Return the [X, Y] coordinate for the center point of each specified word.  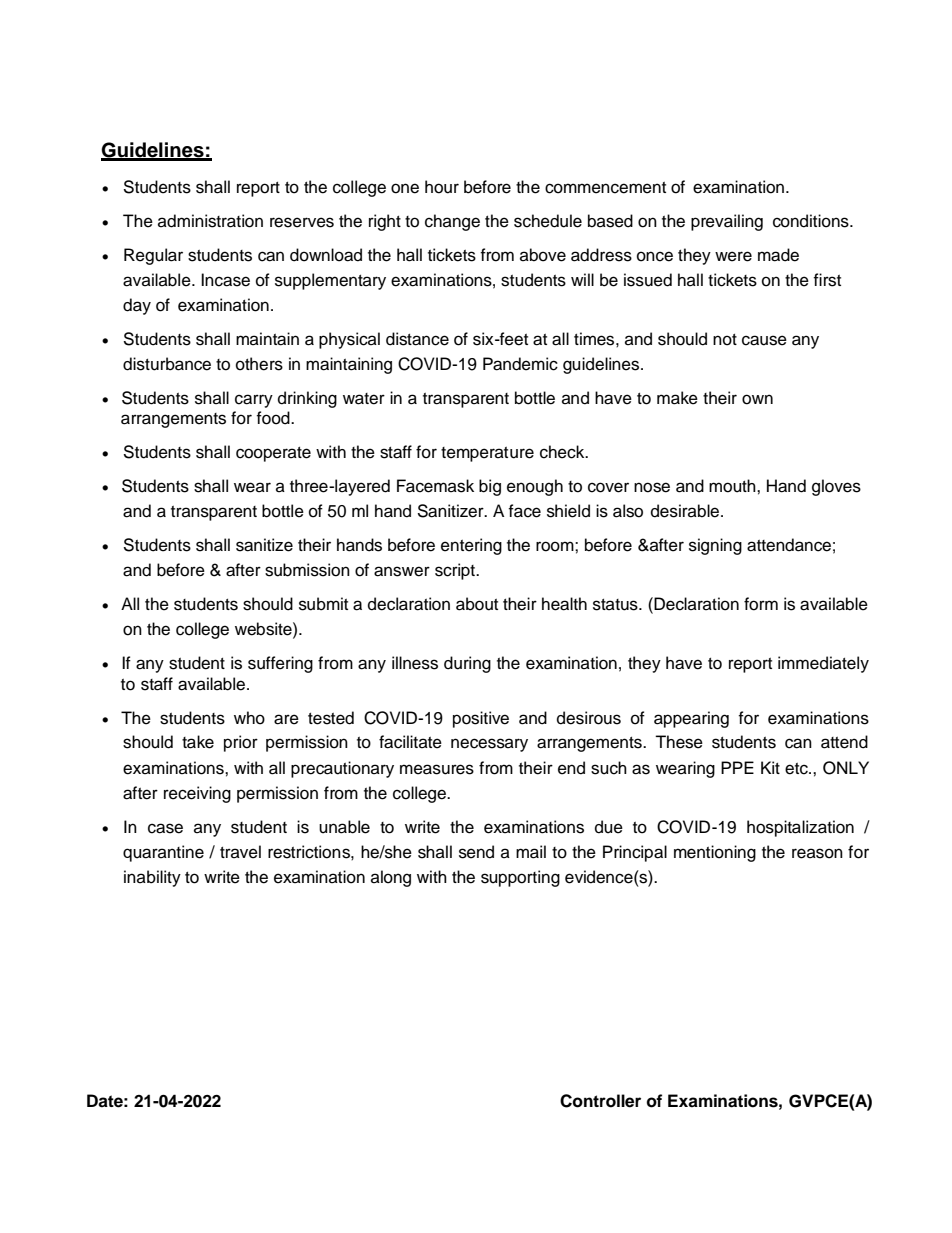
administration [210, 221]
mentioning [715, 853]
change [452, 222]
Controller [600, 1101]
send [476, 852]
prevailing [727, 222]
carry [254, 401]
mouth [733, 486]
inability [152, 878]
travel [240, 852]
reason [817, 853]
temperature [487, 454]
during [467, 664]
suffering [280, 664]
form [761, 604]
